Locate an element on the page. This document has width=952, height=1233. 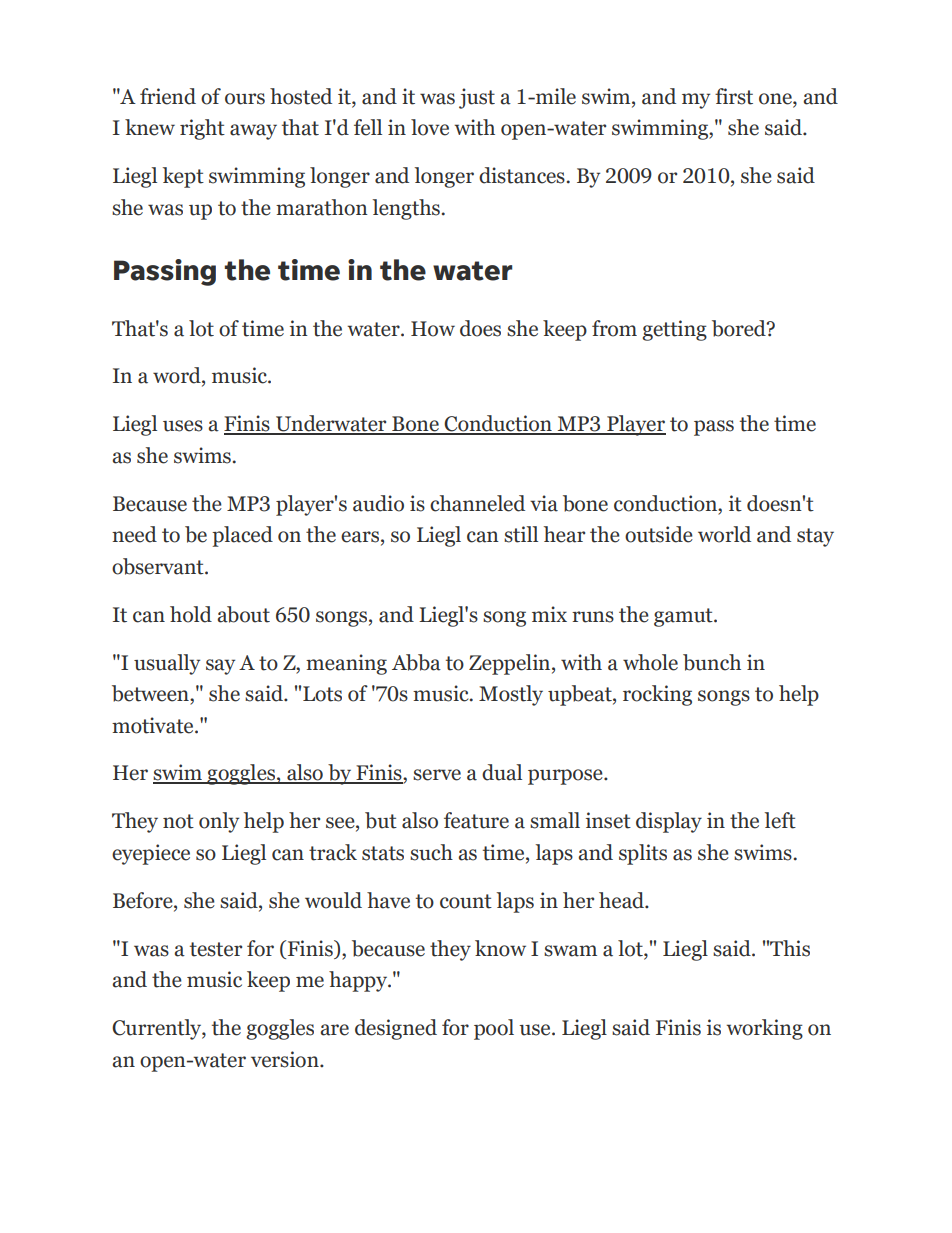
right is located at coordinates (202, 129).
